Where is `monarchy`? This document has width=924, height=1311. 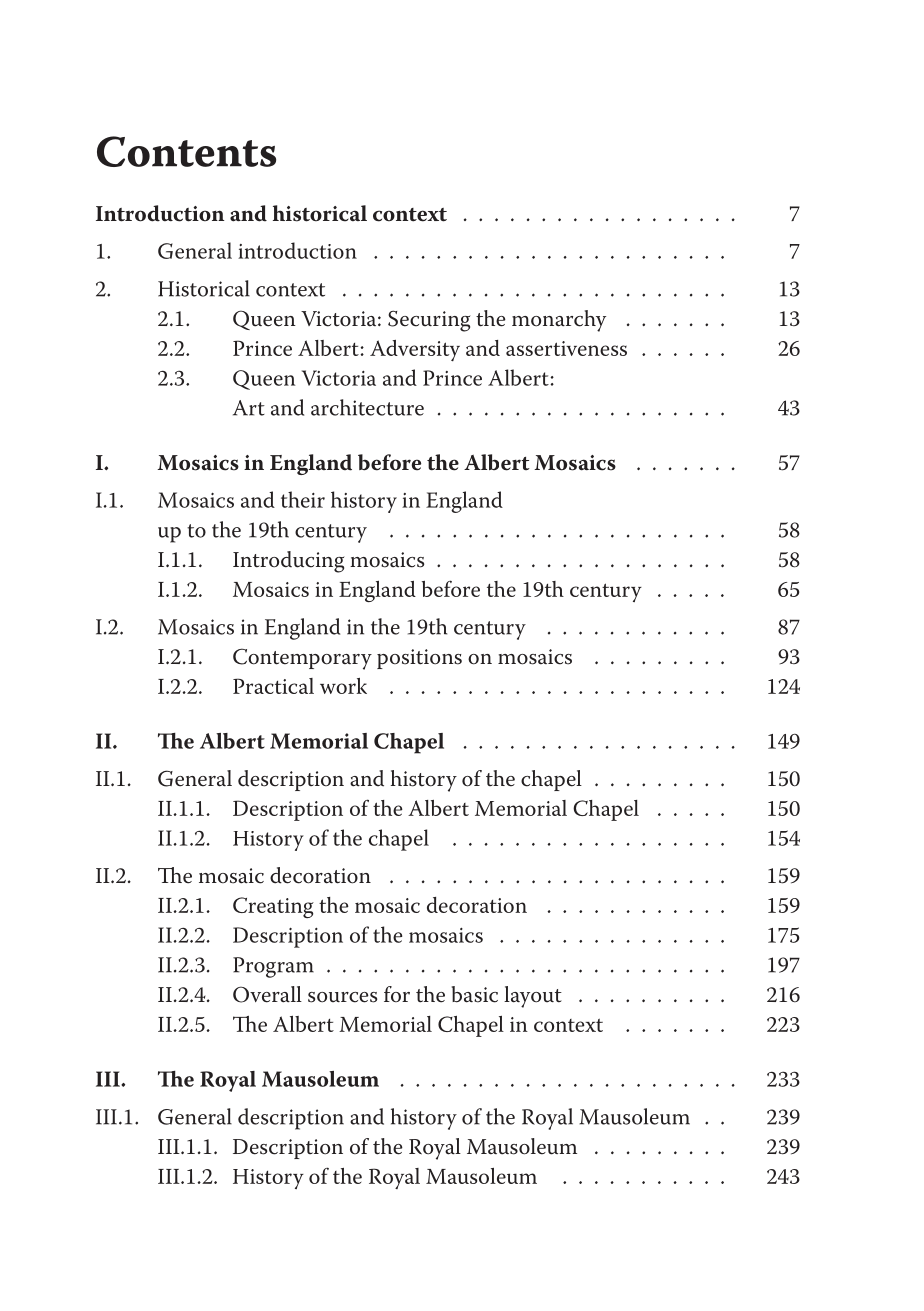 monarchy is located at coordinates (559, 321).
